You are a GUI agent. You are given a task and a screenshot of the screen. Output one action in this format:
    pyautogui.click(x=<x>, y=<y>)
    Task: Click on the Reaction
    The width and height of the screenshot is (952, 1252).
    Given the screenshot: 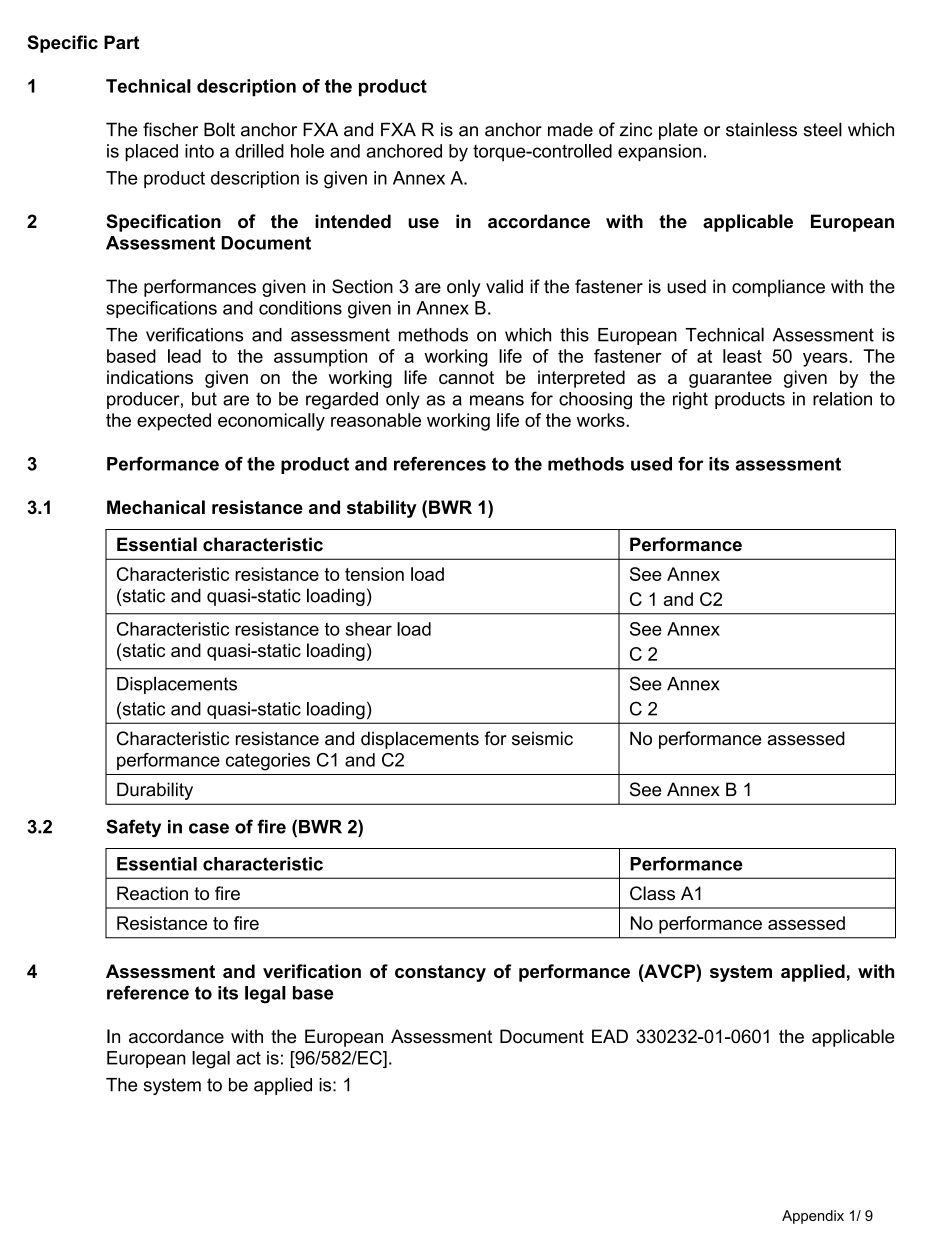 What is the action you would take?
    pyautogui.click(x=152, y=893)
